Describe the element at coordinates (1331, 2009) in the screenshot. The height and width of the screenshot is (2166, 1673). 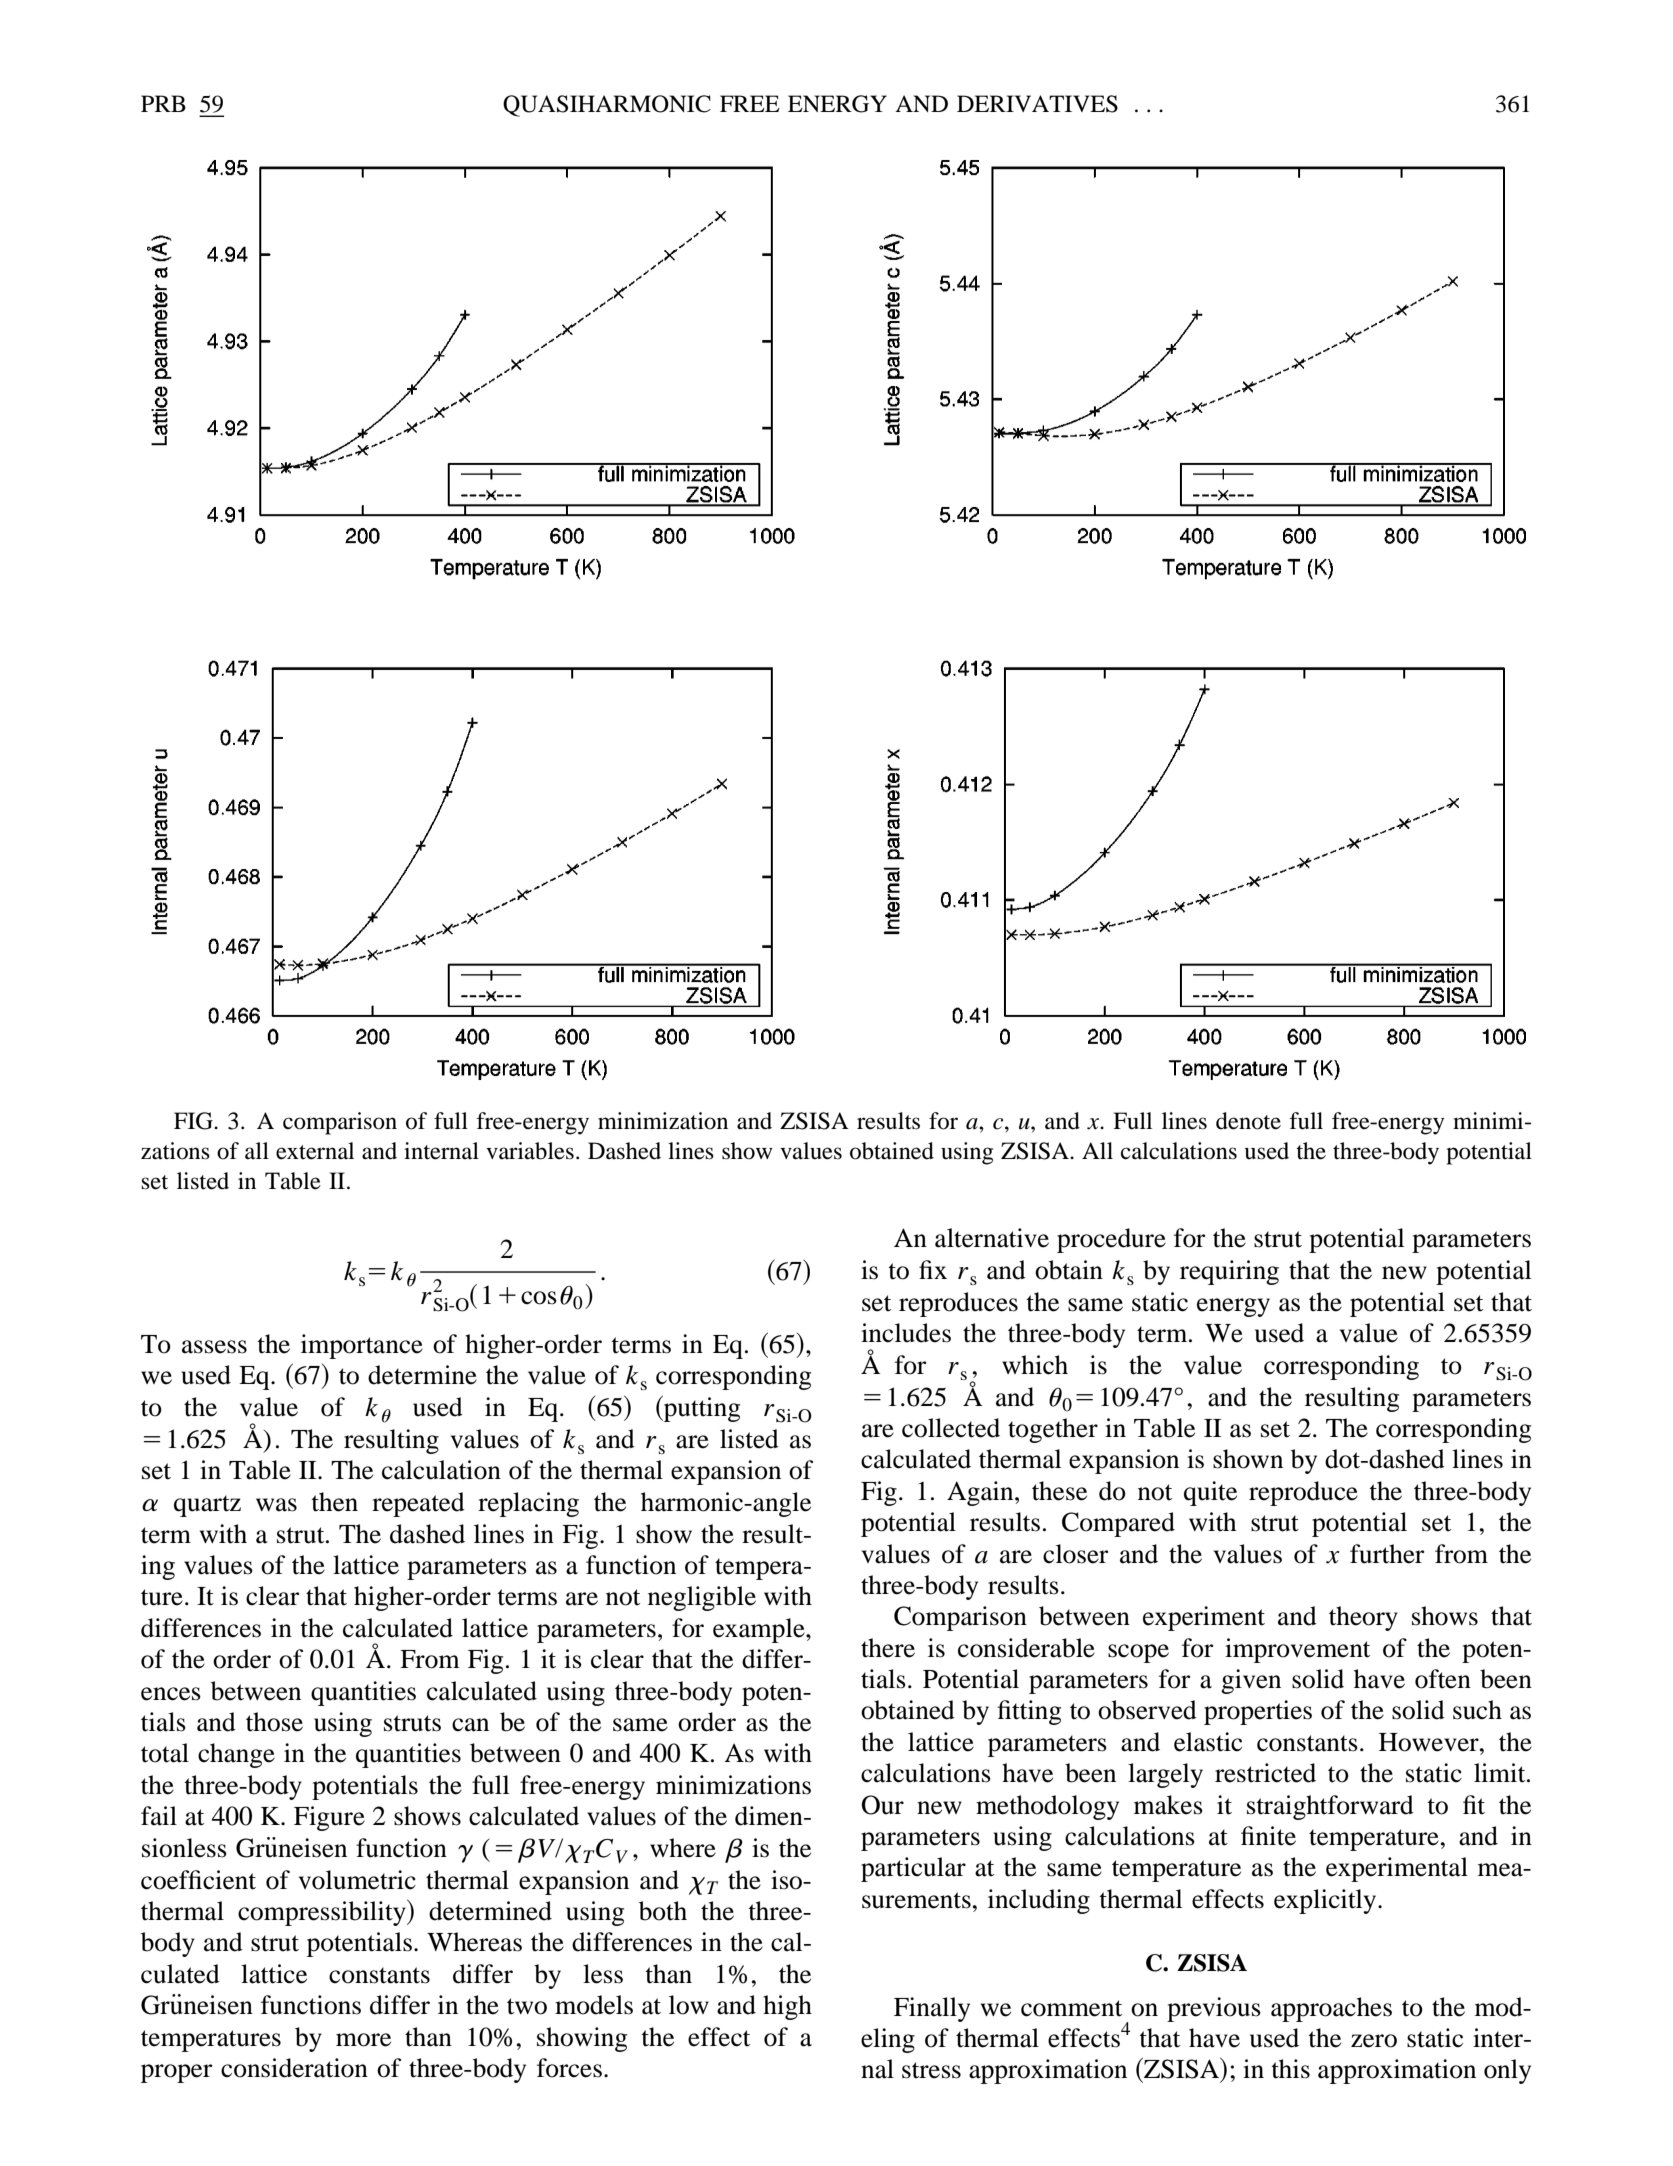
I see `approaches` at that location.
